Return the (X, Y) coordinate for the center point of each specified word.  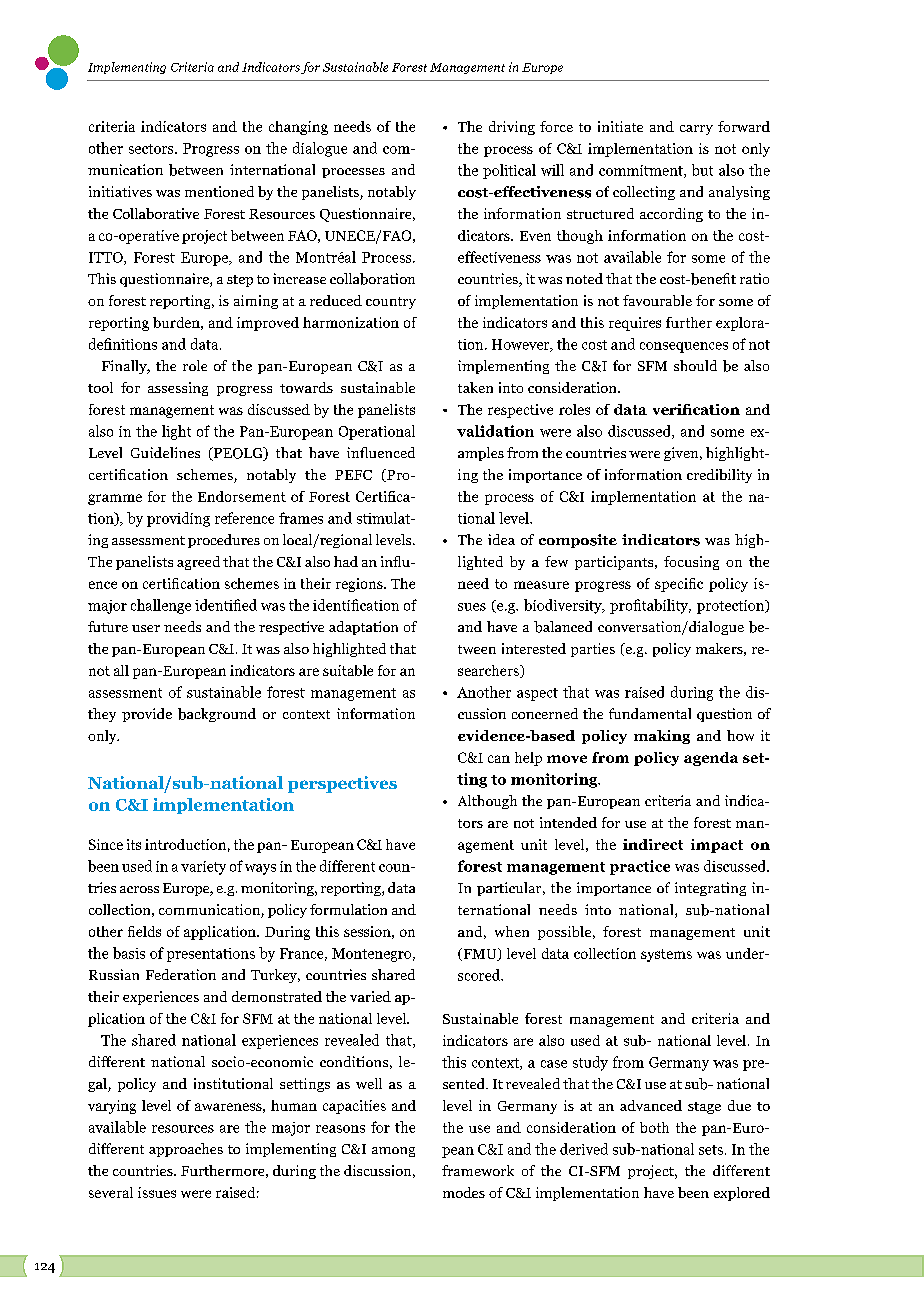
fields (144, 931)
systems (666, 955)
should (695, 365)
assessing (178, 389)
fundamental (650, 713)
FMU (480, 954)
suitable (348, 670)
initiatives (120, 191)
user (146, 628)
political (509, 171)
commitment (642, 171)
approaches (186, 1150)
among (393, 1152)
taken (475, 387)
